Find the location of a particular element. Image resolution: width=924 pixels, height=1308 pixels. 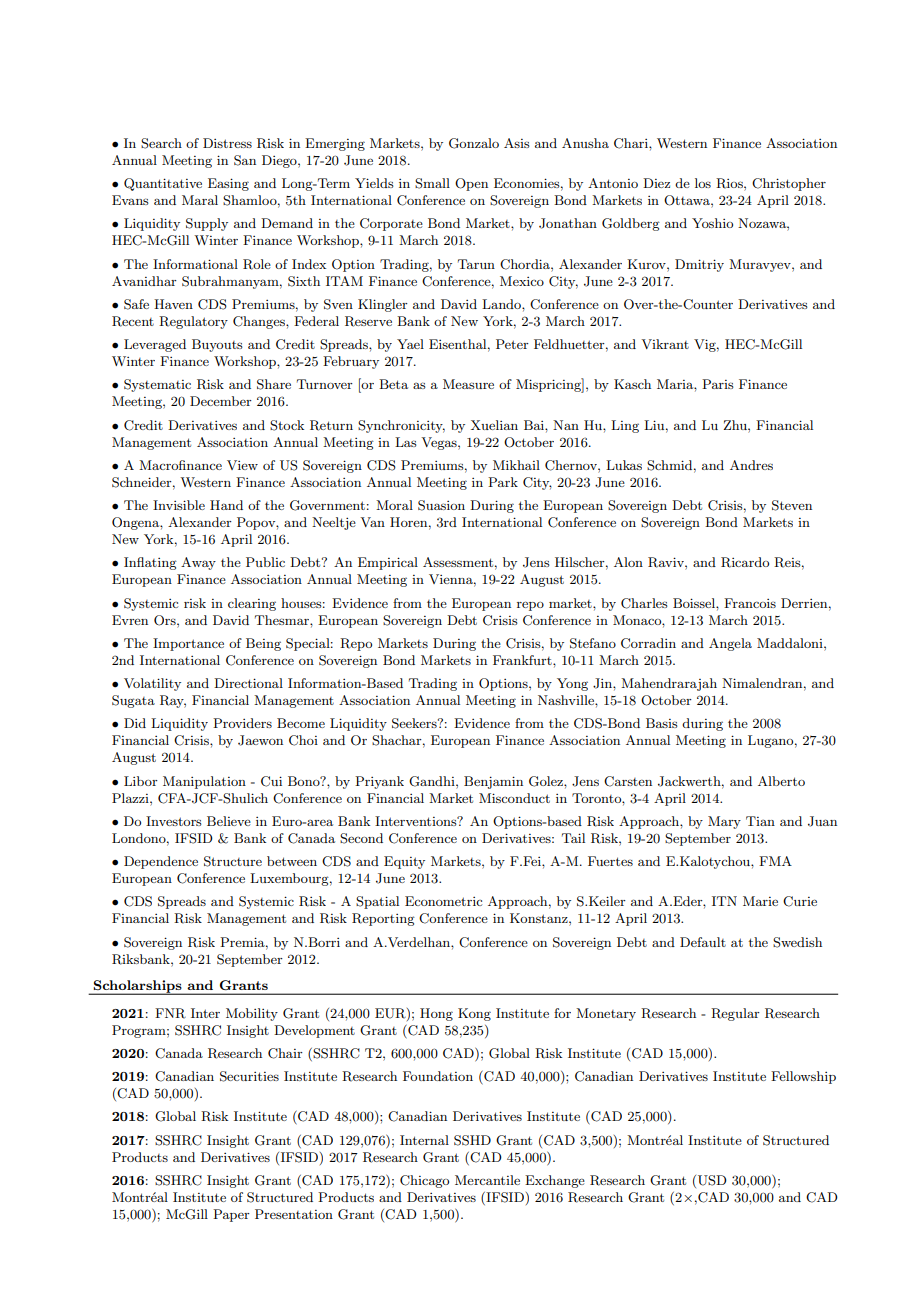

Easing is located at coordinates (228, 184).
